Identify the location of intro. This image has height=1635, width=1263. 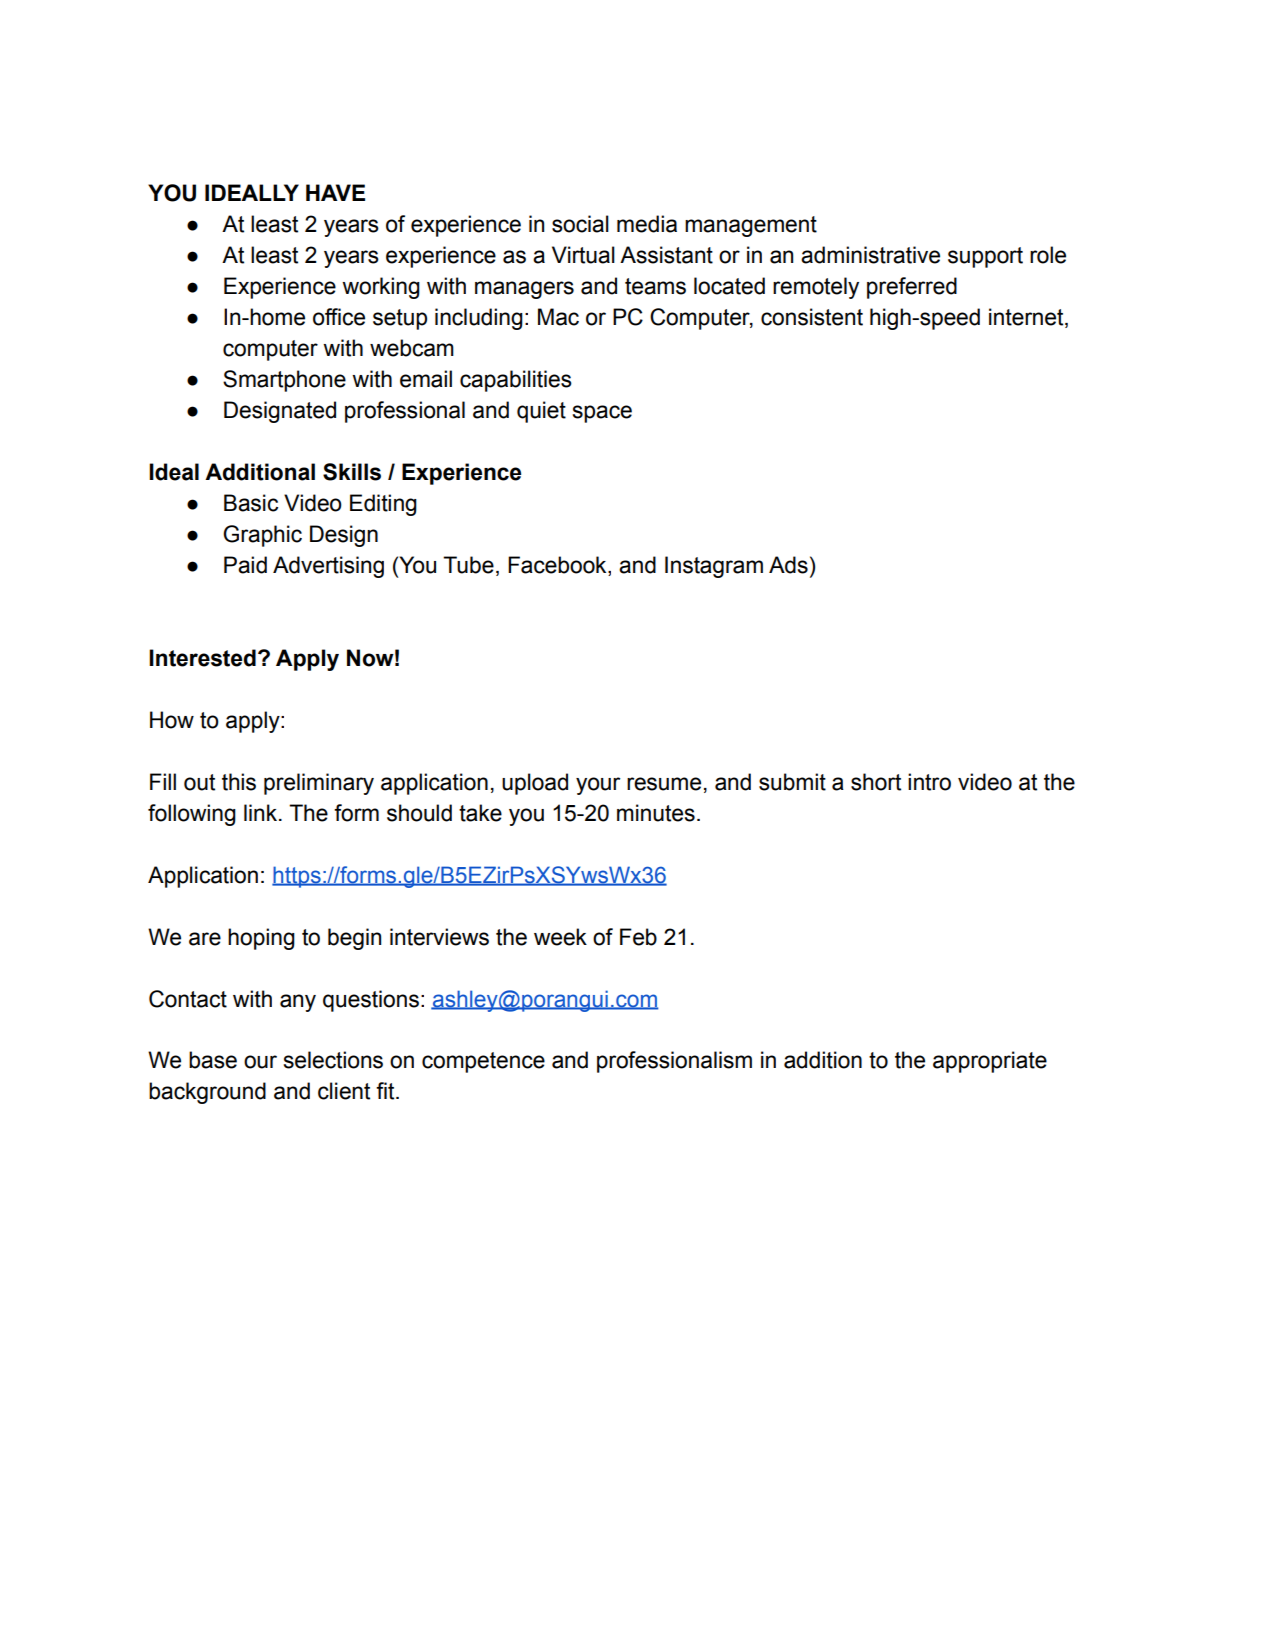
(929, 782).
